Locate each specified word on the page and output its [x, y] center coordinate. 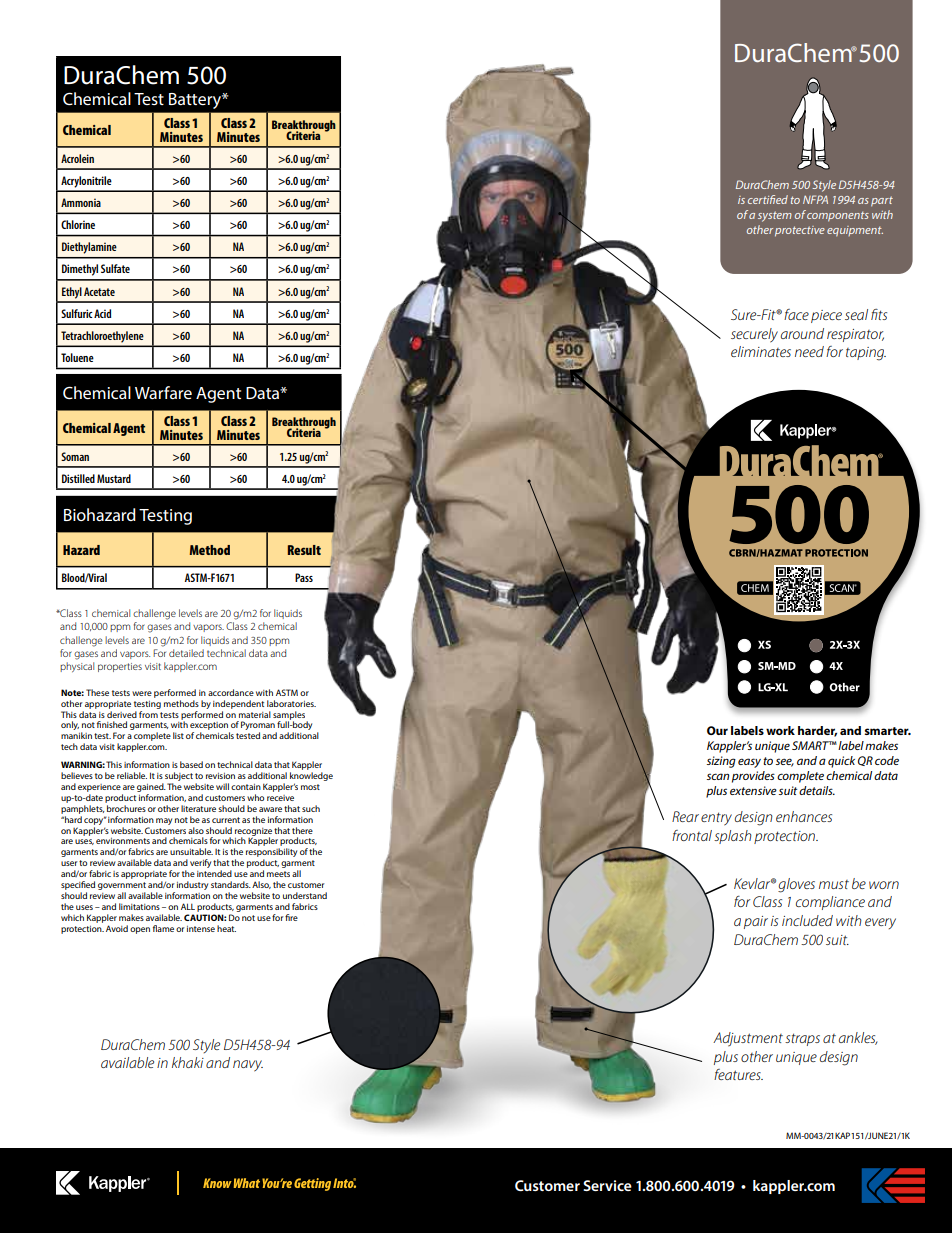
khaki [188, 1062]
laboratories [291, 703]
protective [800, 231]
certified [768, 199]
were [142, 693]
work [780, 730]
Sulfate [115, 268]
